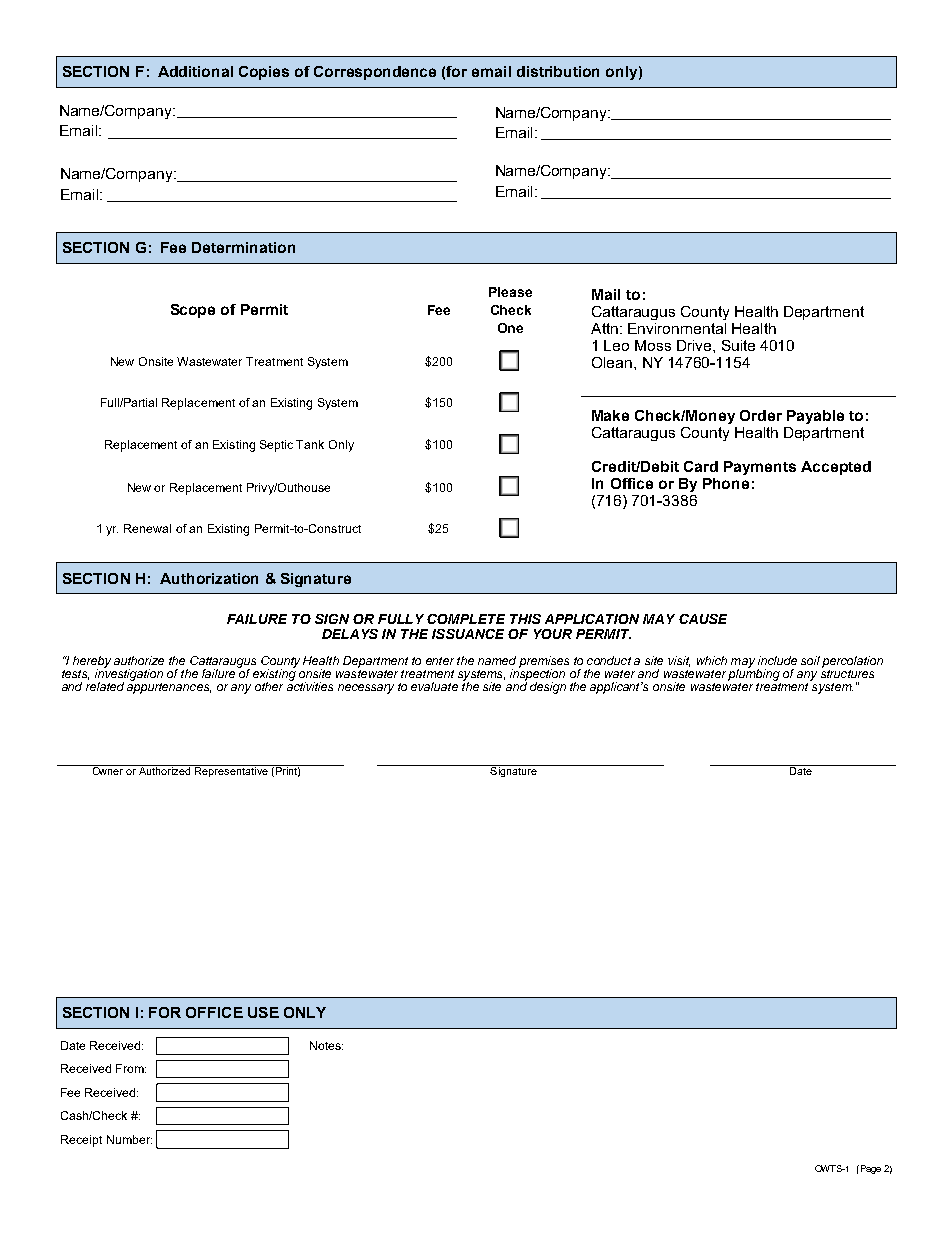  What do you see at coordinates (209, 578) in the document?
I see `Authorization` at bounding box center [209, 578].
